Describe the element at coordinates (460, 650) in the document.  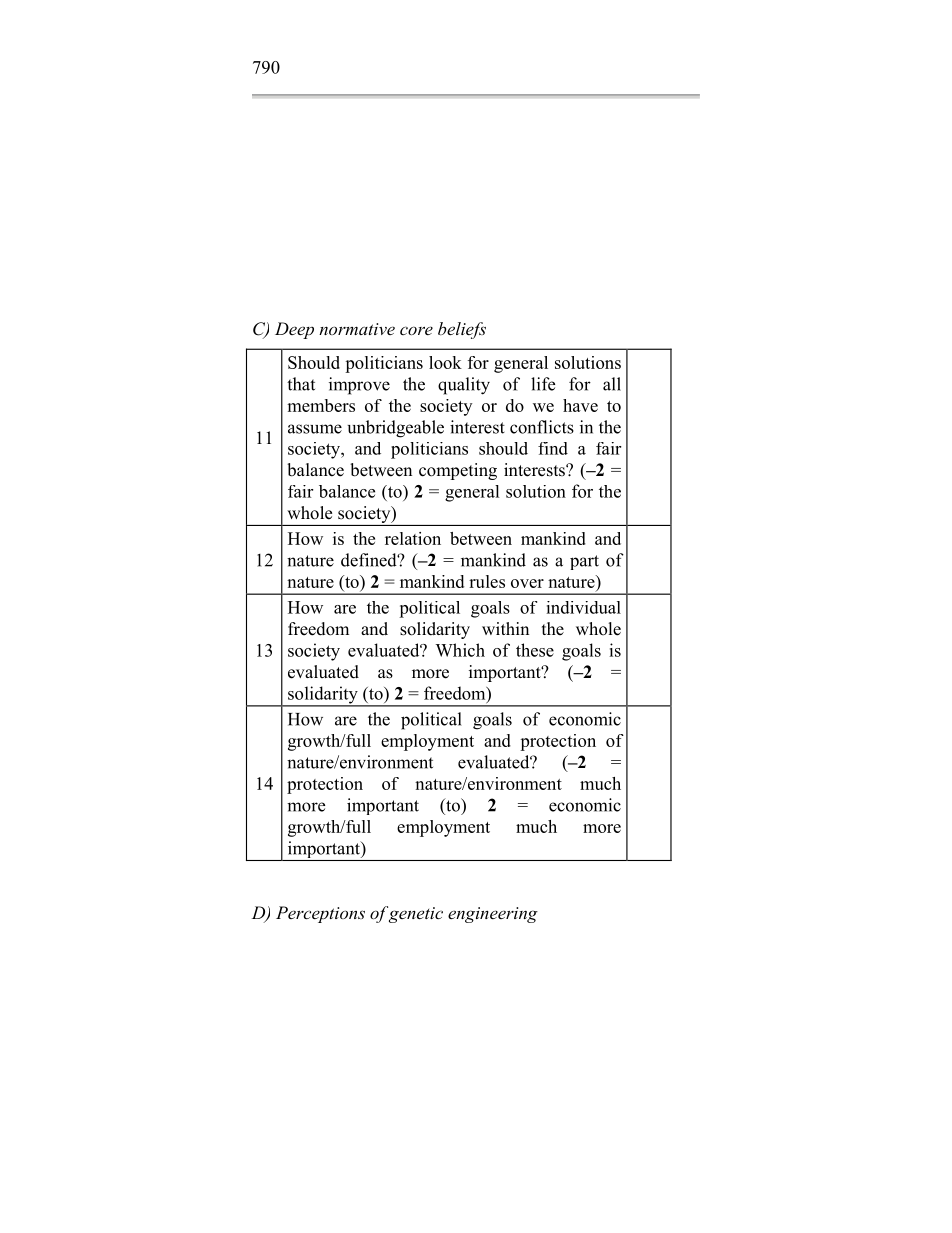
I see `Which` at that location.
